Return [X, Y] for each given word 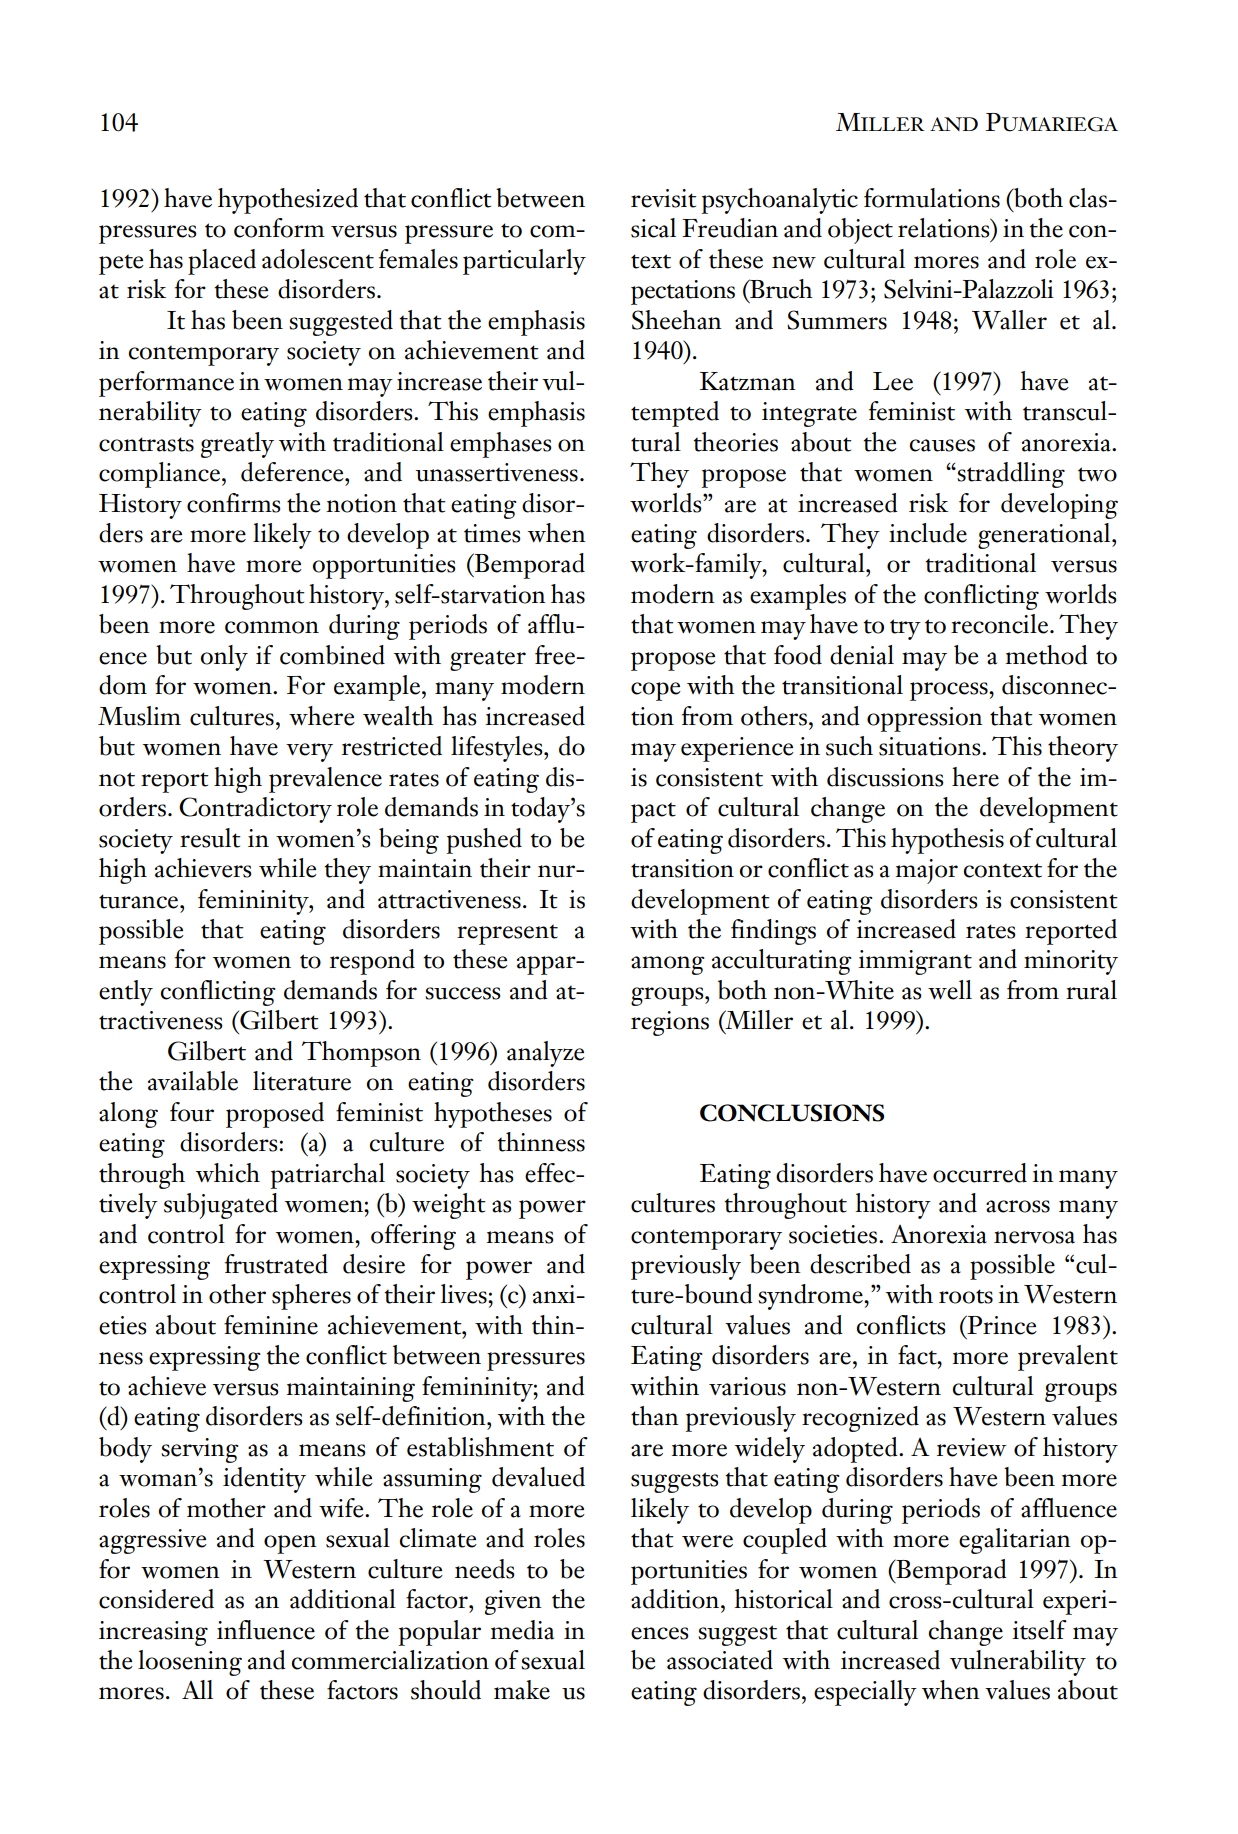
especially [865, 1693]
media [522, 1630]
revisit [664, 198]
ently [126, 993]
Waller [1009, 320]
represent [507, 934]
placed [222, 262]
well [950, 990]
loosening [190, 1663]
